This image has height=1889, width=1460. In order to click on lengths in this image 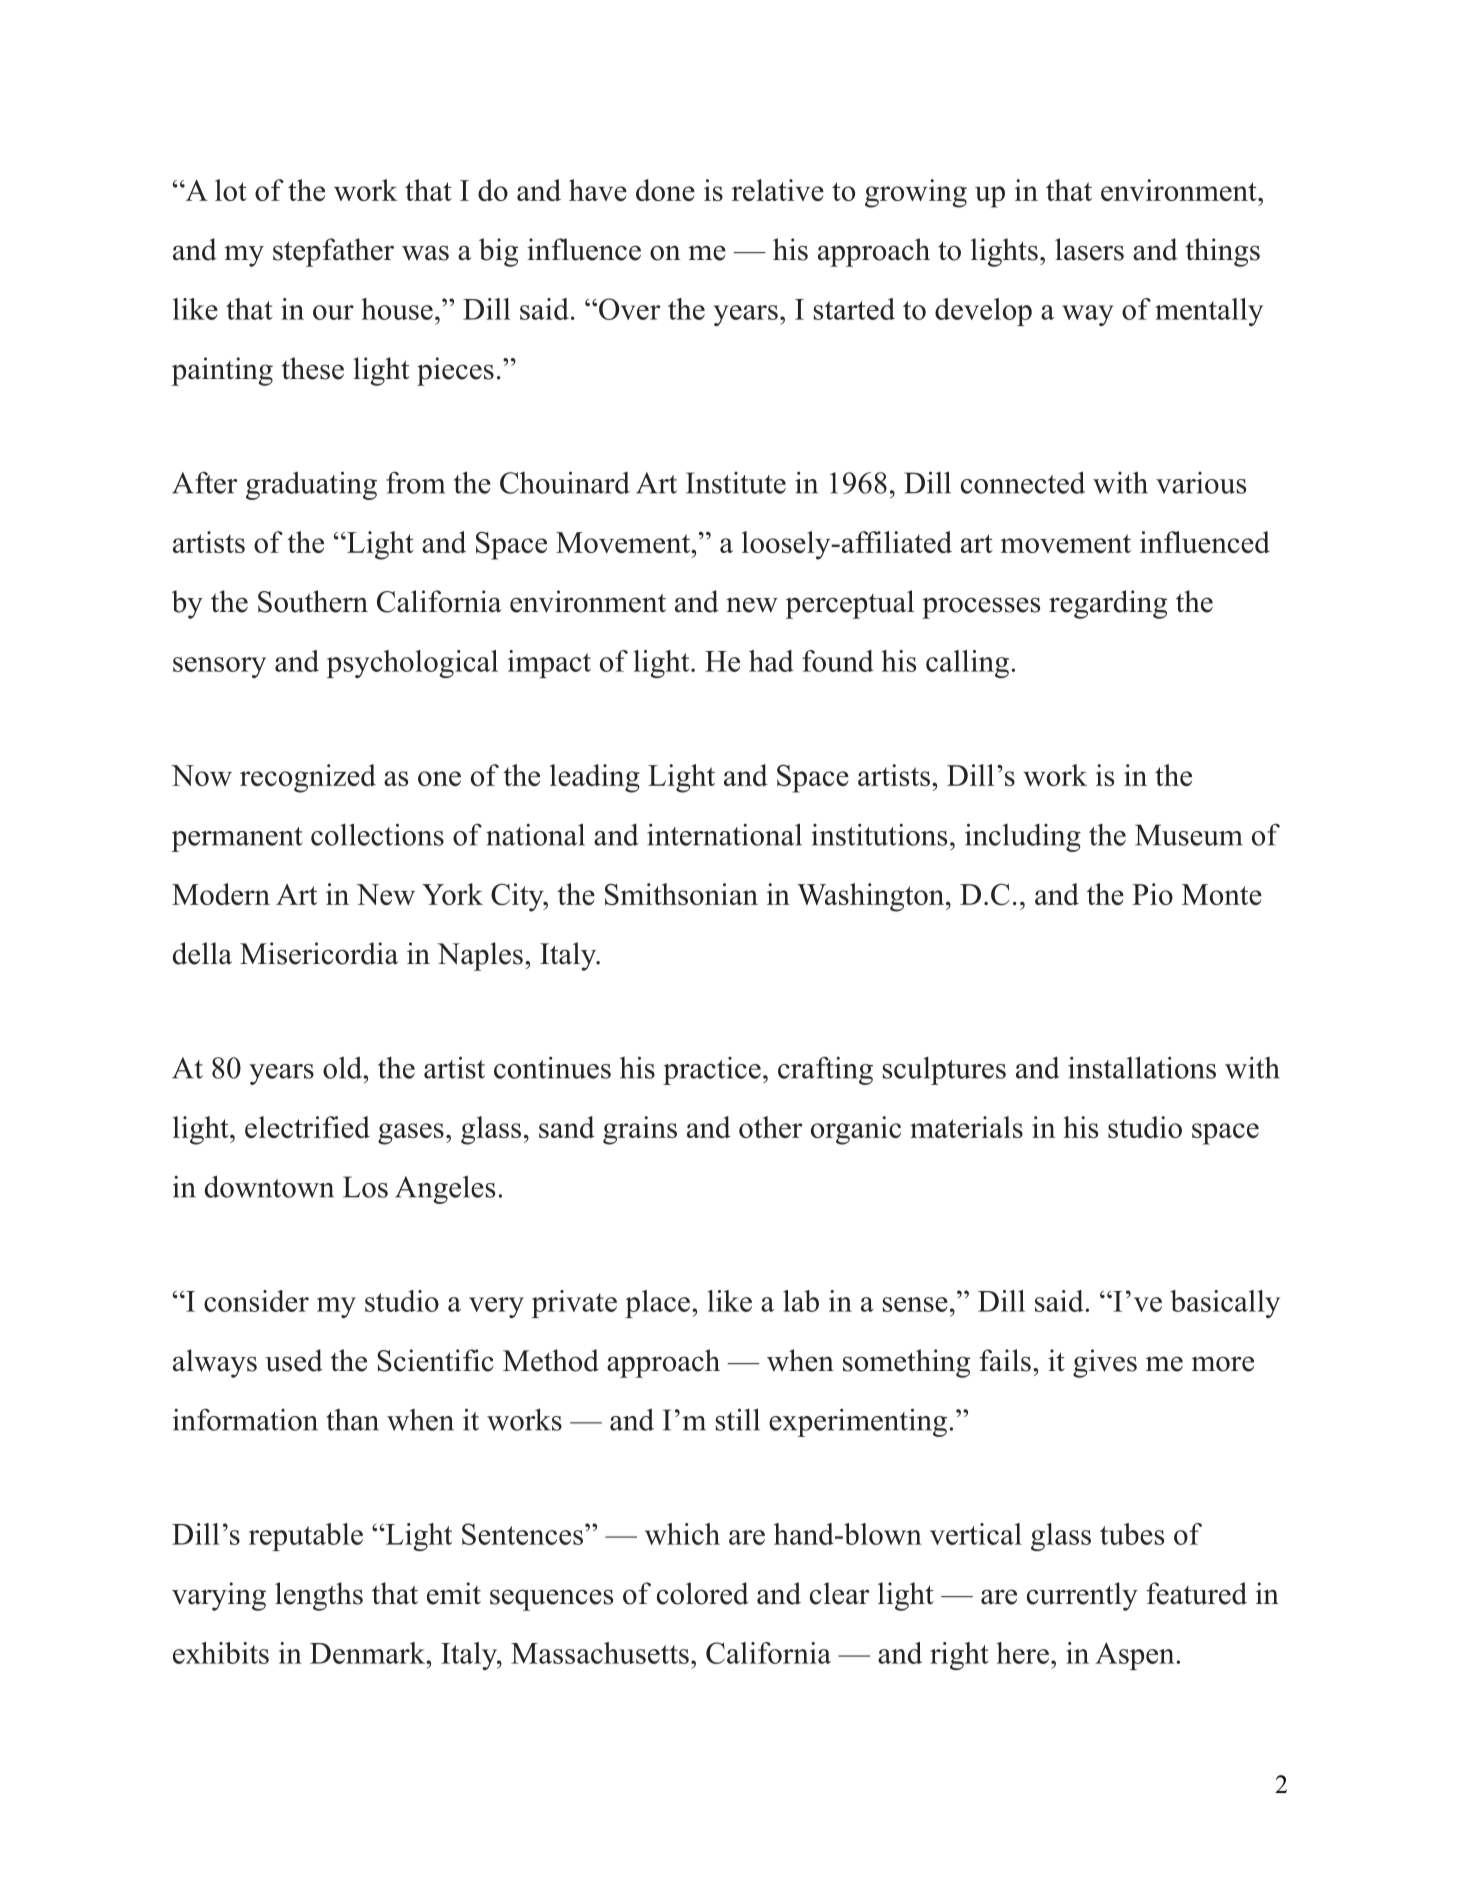, I will do `click(319, 1596)`.
